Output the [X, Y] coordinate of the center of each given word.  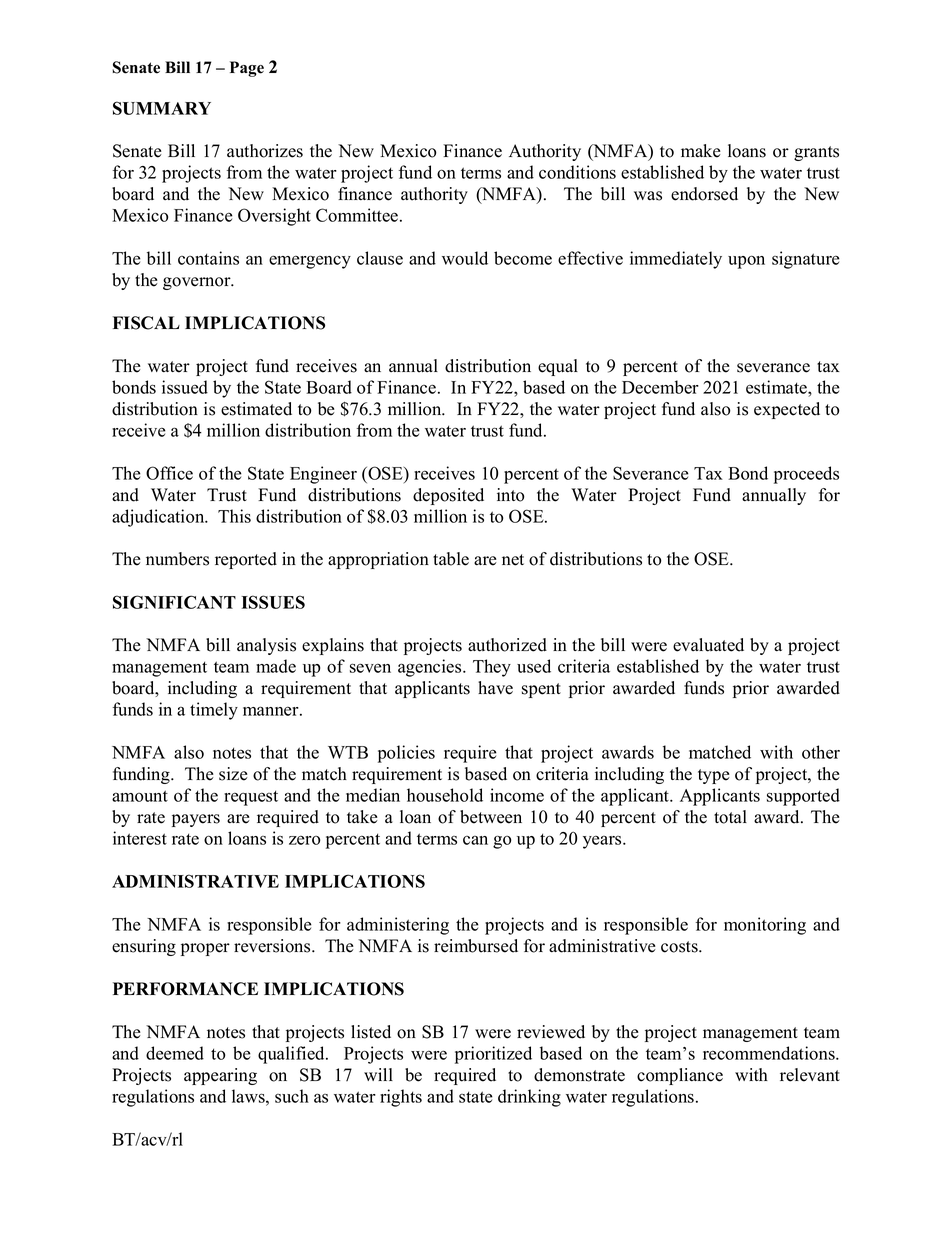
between [491, 817]
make [701, 151]
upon [746, 262]
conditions [577, 172]
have [495, 688]
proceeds [806, 475]
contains [208, 258]
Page [247, 69]
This [234, 516]
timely [214, 711]
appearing [220, 1076]
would [465, 258]
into [511, 495]
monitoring [765, 926]
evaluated [708, 645]
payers [196, 820]
